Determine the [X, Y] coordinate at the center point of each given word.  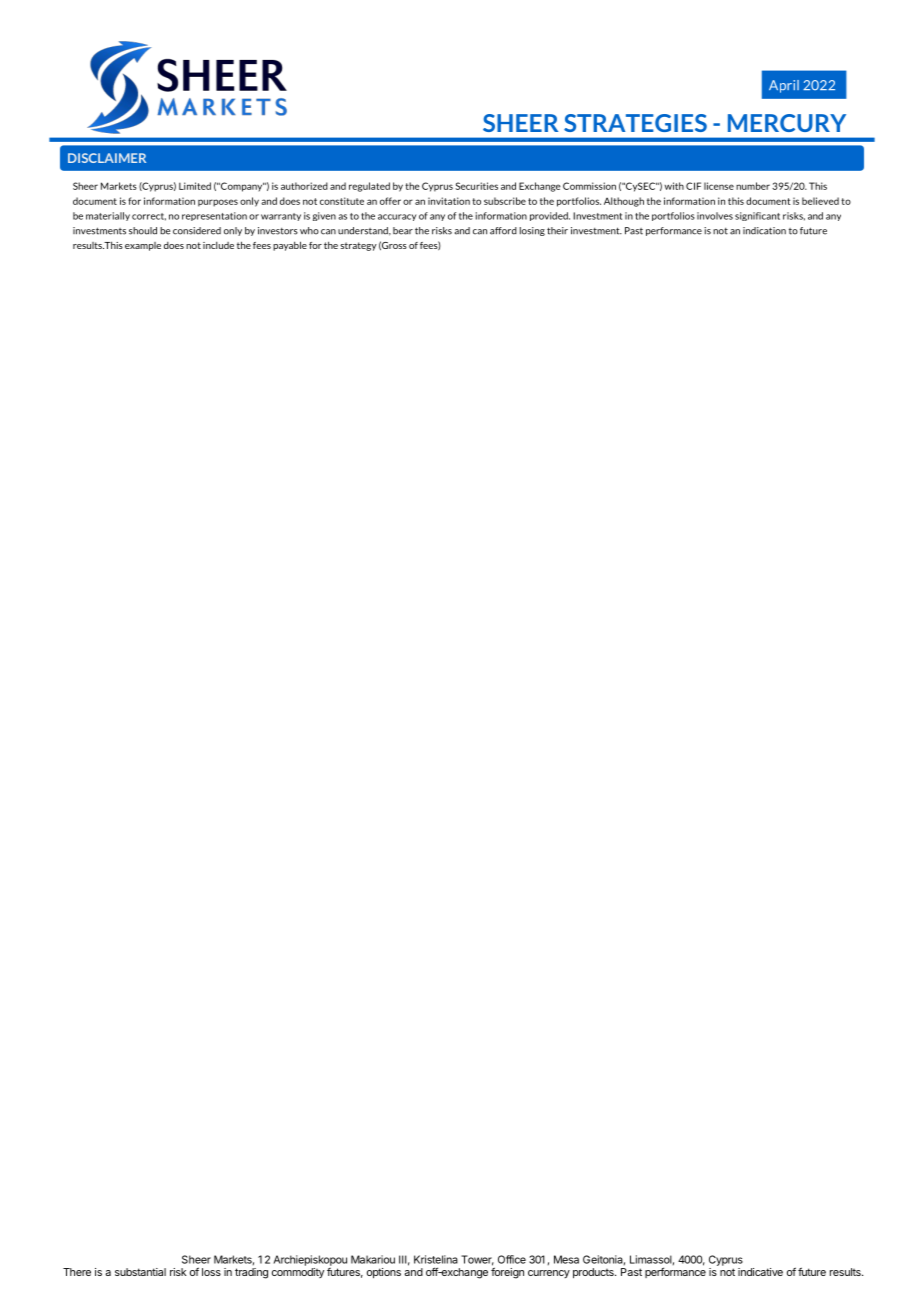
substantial [140, 1272]
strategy [358, 246]
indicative [760, 1272]
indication [764, 231]
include [218, 245]
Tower [477, 1260]
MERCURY [787, 123]
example [143, 246]
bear [403, 231]
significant [757, 216]
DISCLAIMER [107, 158]
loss [211, 1272]
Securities [476, 186]
